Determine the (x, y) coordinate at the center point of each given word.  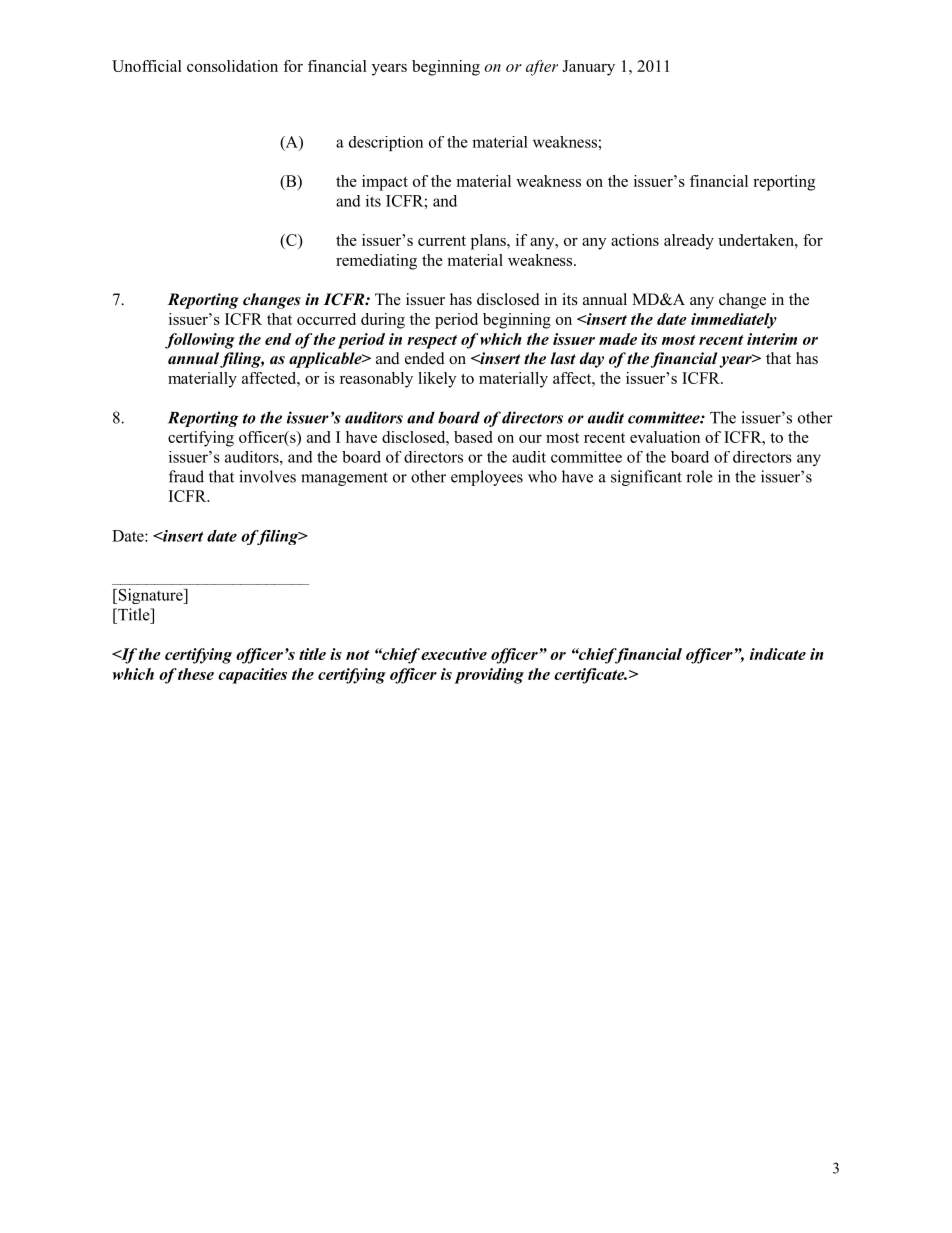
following (200, 341)
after (542, 68)
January (588, 68)
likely (437, 380)
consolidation (232, 66)
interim (772, 339)
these (196, 674)
